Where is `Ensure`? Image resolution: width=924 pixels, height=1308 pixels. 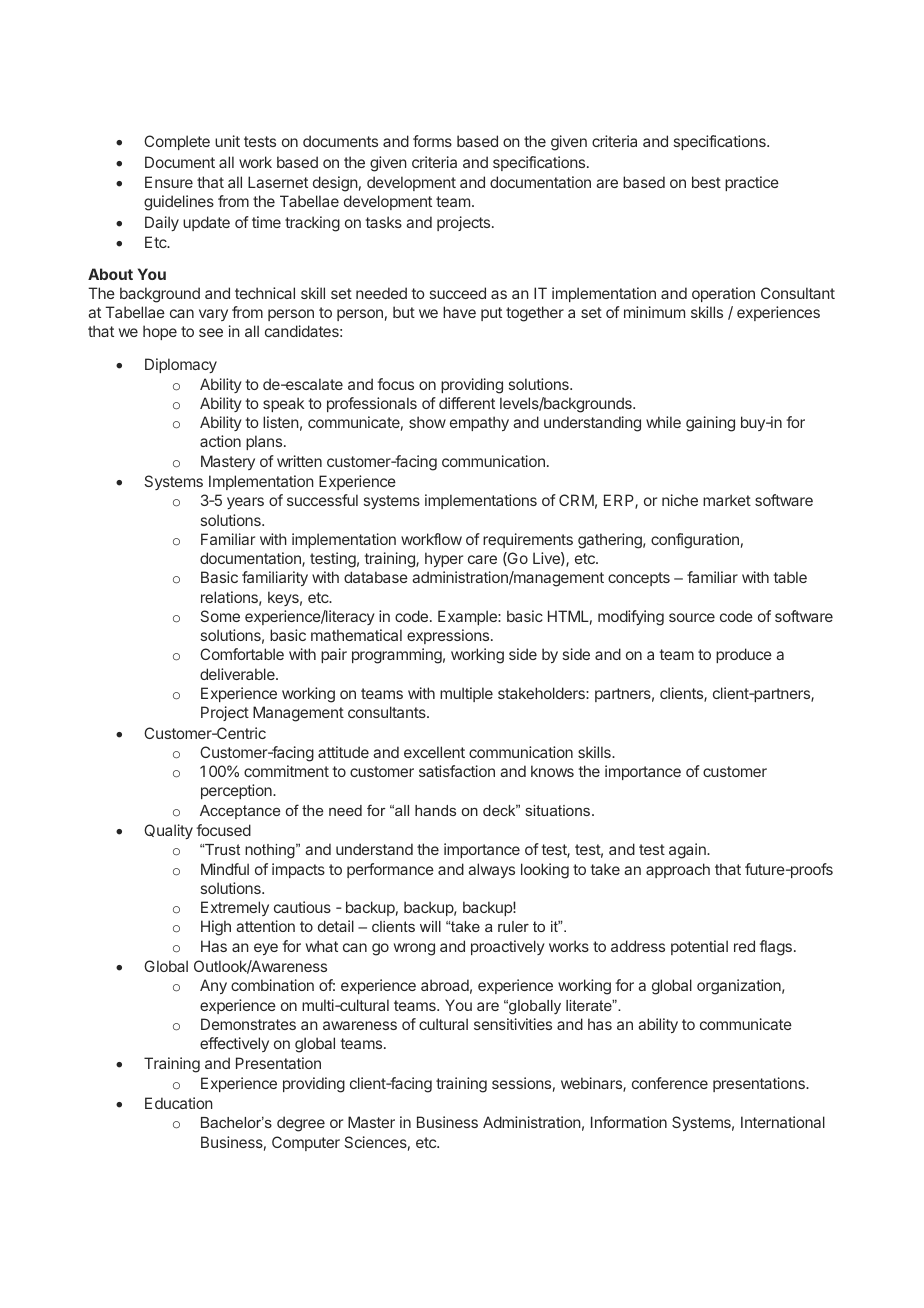
Ensure is located at coordinates (169, 182).
